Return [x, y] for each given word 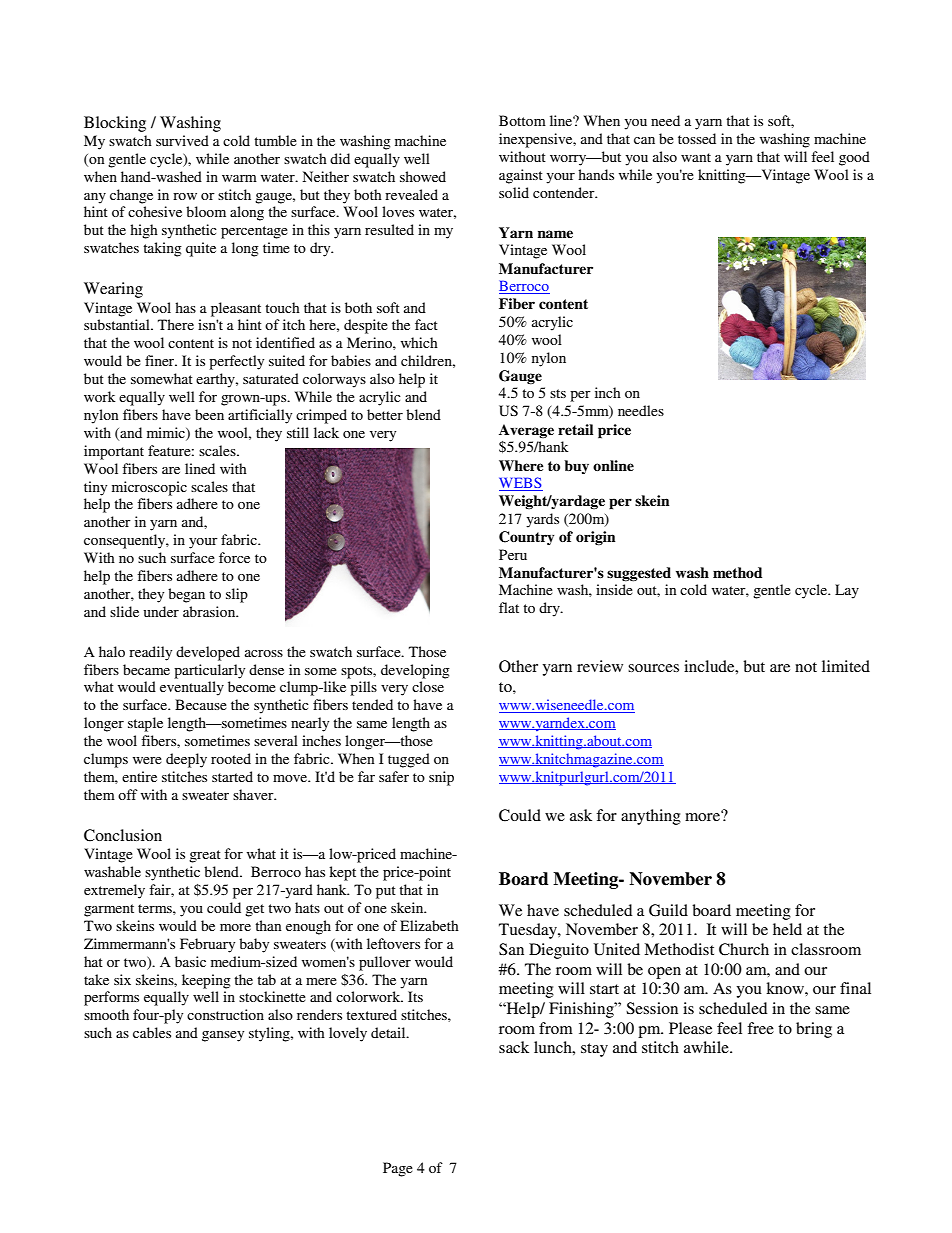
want [696, 157]
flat [509, 607]
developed [208, 653]
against [521, 176]
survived [182, 140]
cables [152, 1032]
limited [846, 666]
